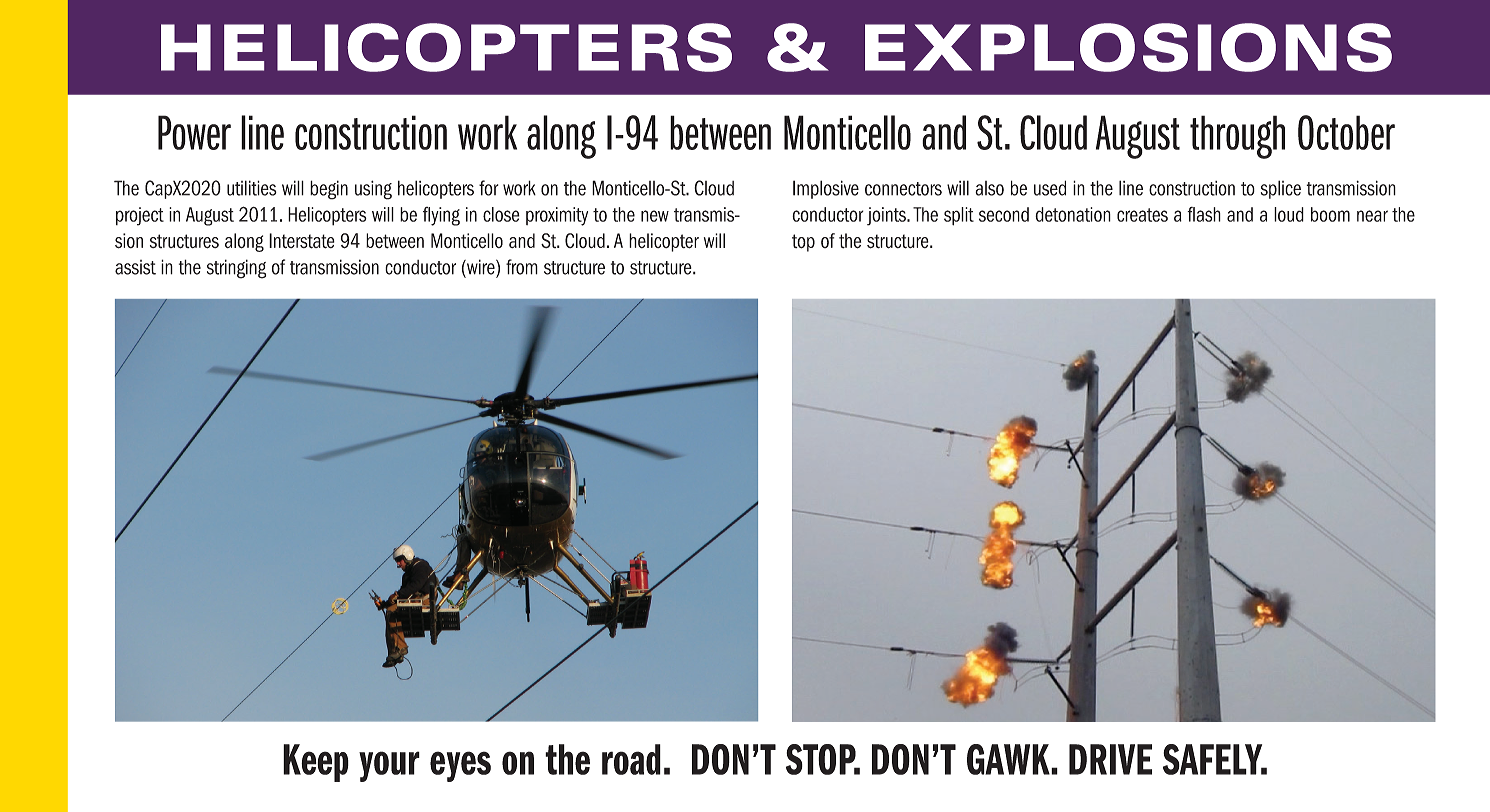 This page has height=812, width=1490. I want to click on through, so click(1237, 137).
